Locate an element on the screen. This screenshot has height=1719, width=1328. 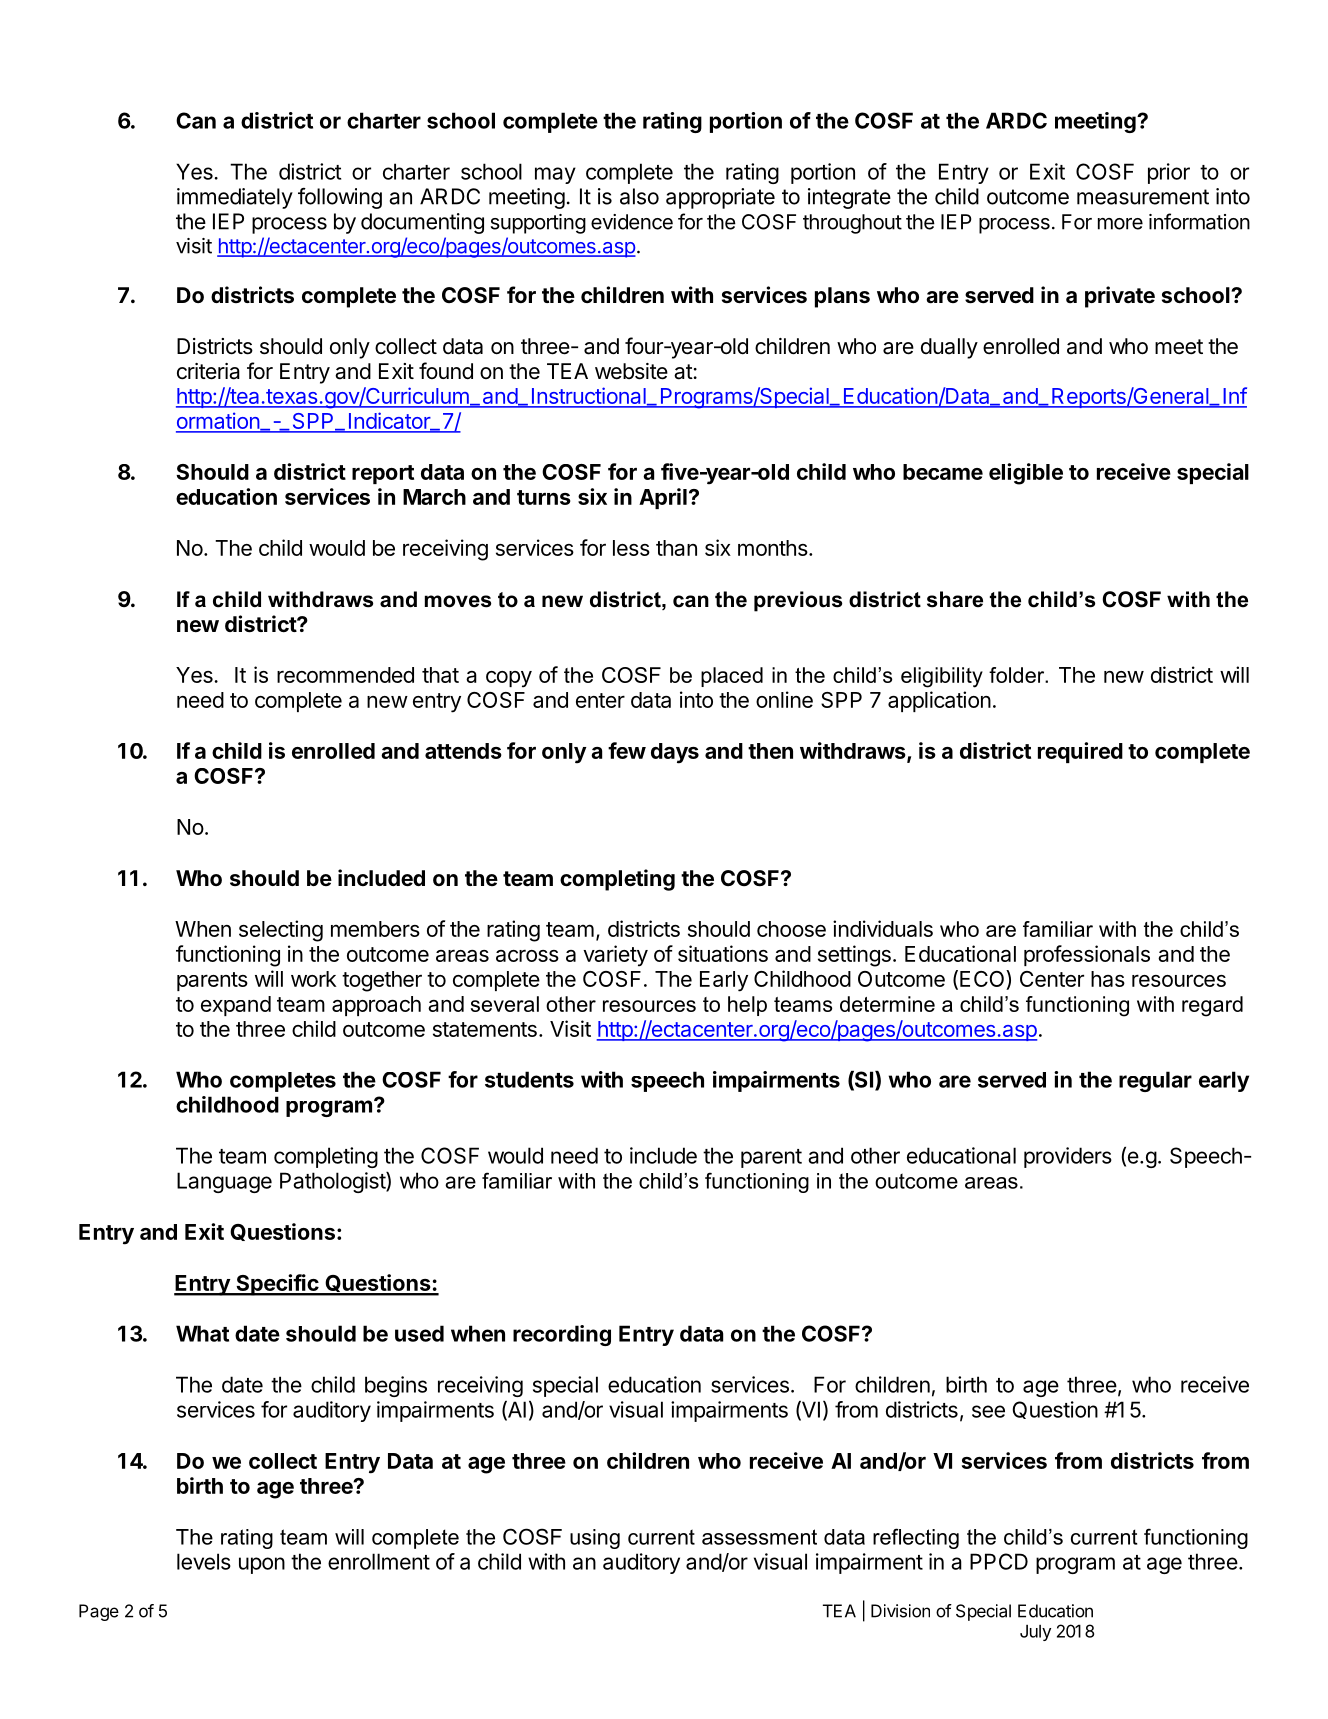
enrollment is located at coordinates (379, 1561).
